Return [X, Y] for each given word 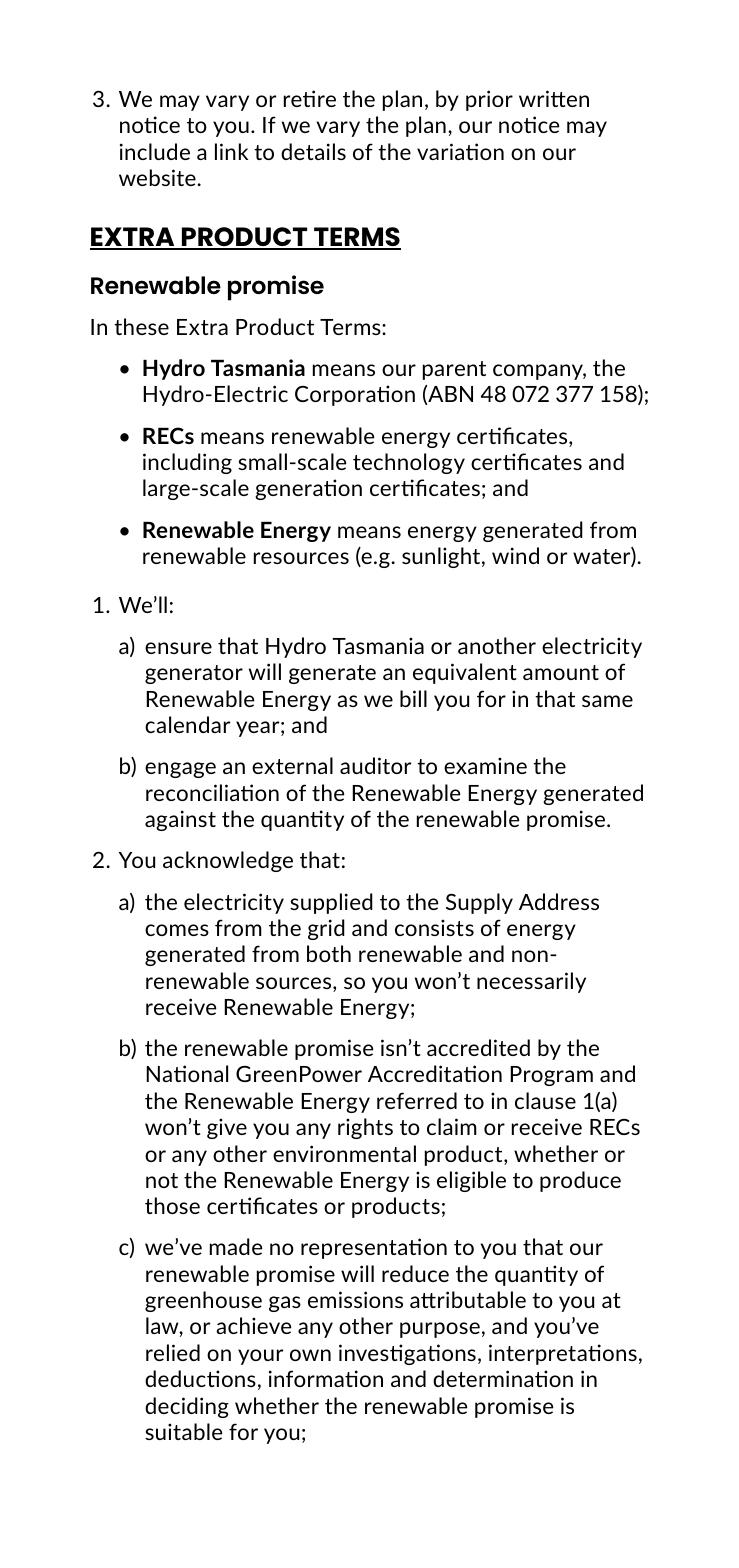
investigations [407, 1354]
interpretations [563, 1354]
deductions [200, 1378]
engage [180, 770]
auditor [375, 765]
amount [561, 672]
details [313, 151]
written [554, 98]
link [231, 151]
